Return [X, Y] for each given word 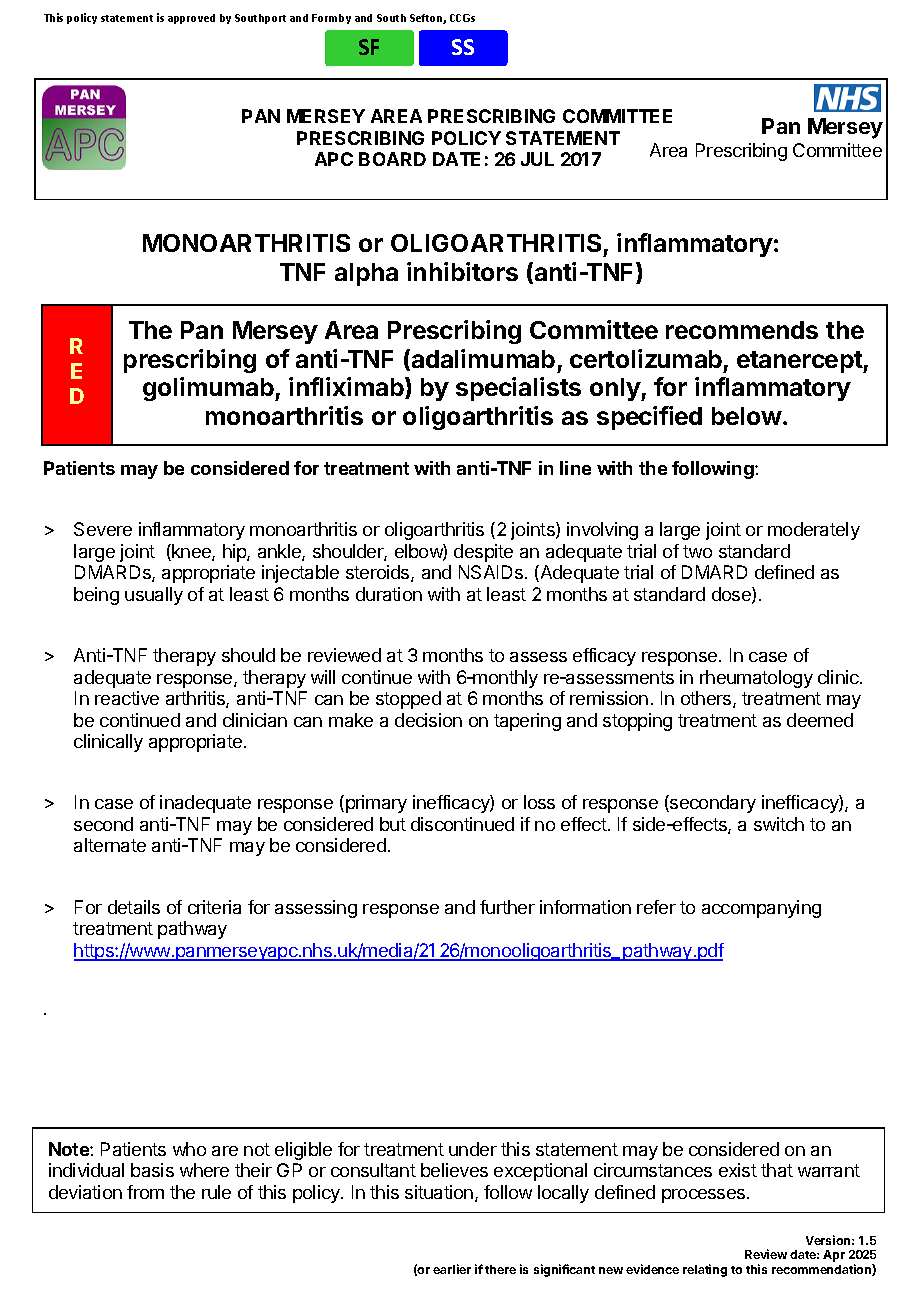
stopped [408, 700]
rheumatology [756, 679]
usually [154, 596]
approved [191, 19]
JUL [537, 159]
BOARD [392, 159]
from [145, 1192]
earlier [452, 1269]
